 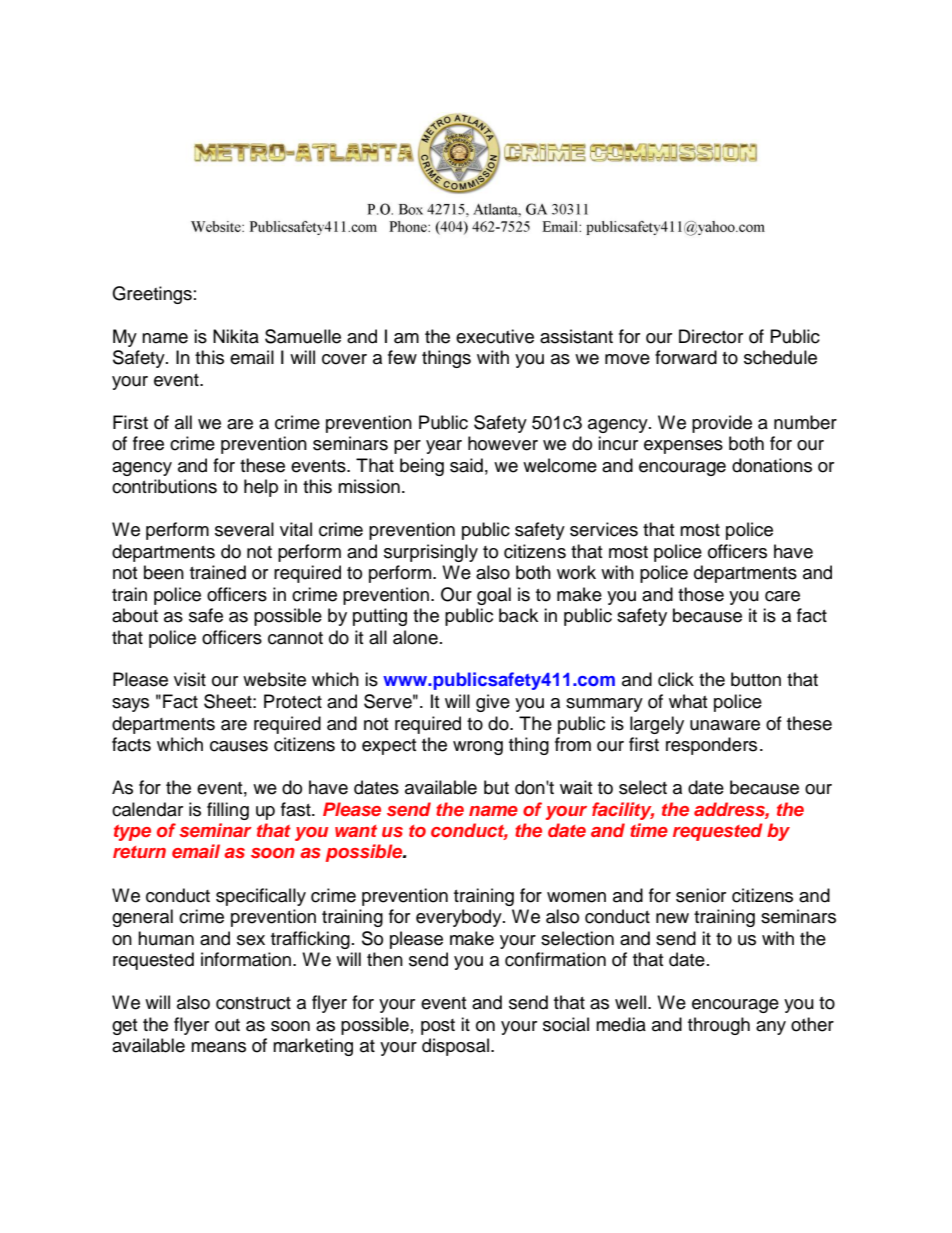 I want to click on donations, so click(x=772, y=465).
